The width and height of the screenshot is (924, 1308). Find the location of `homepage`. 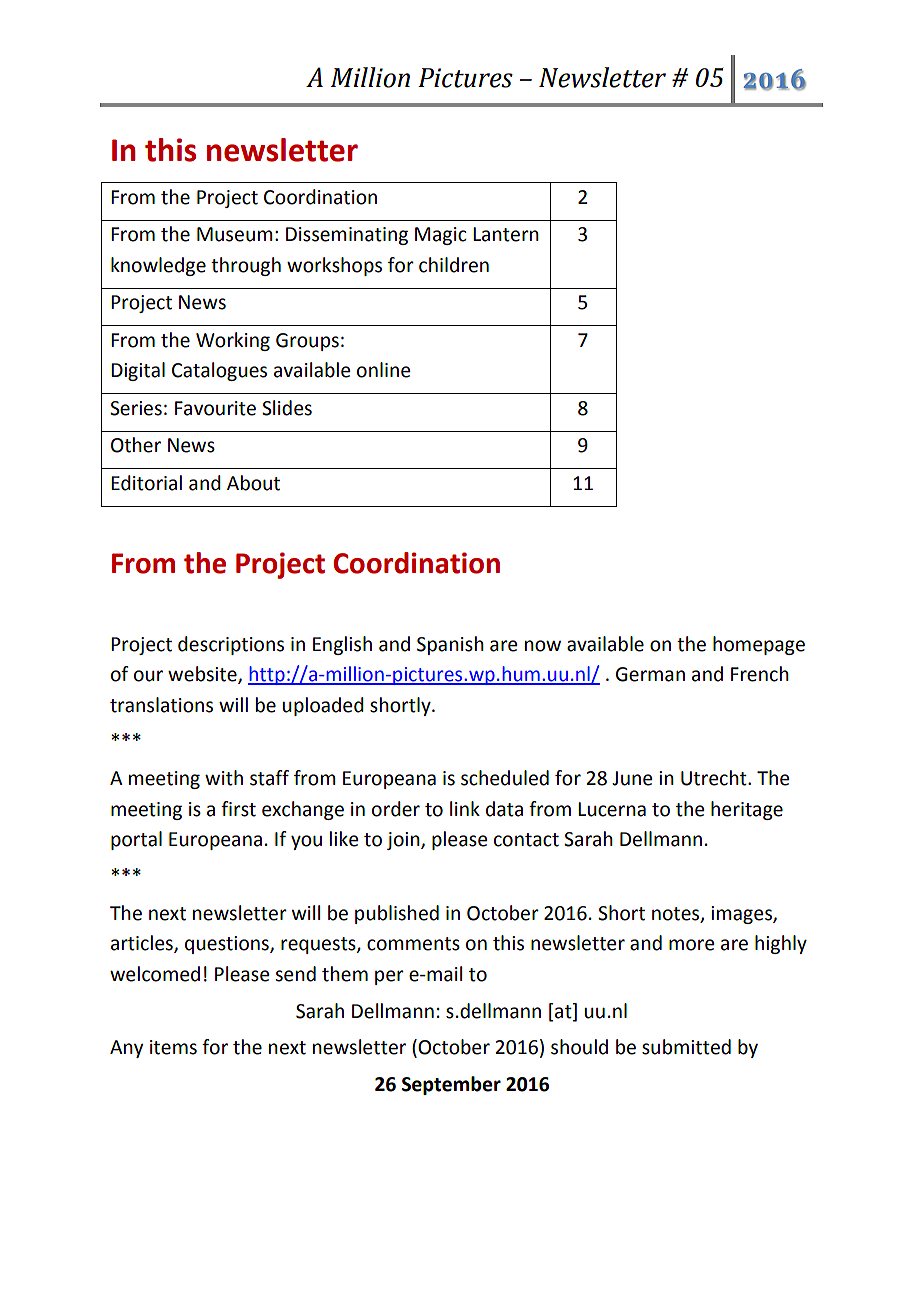

homepage is located at coordinates (759, 645).
